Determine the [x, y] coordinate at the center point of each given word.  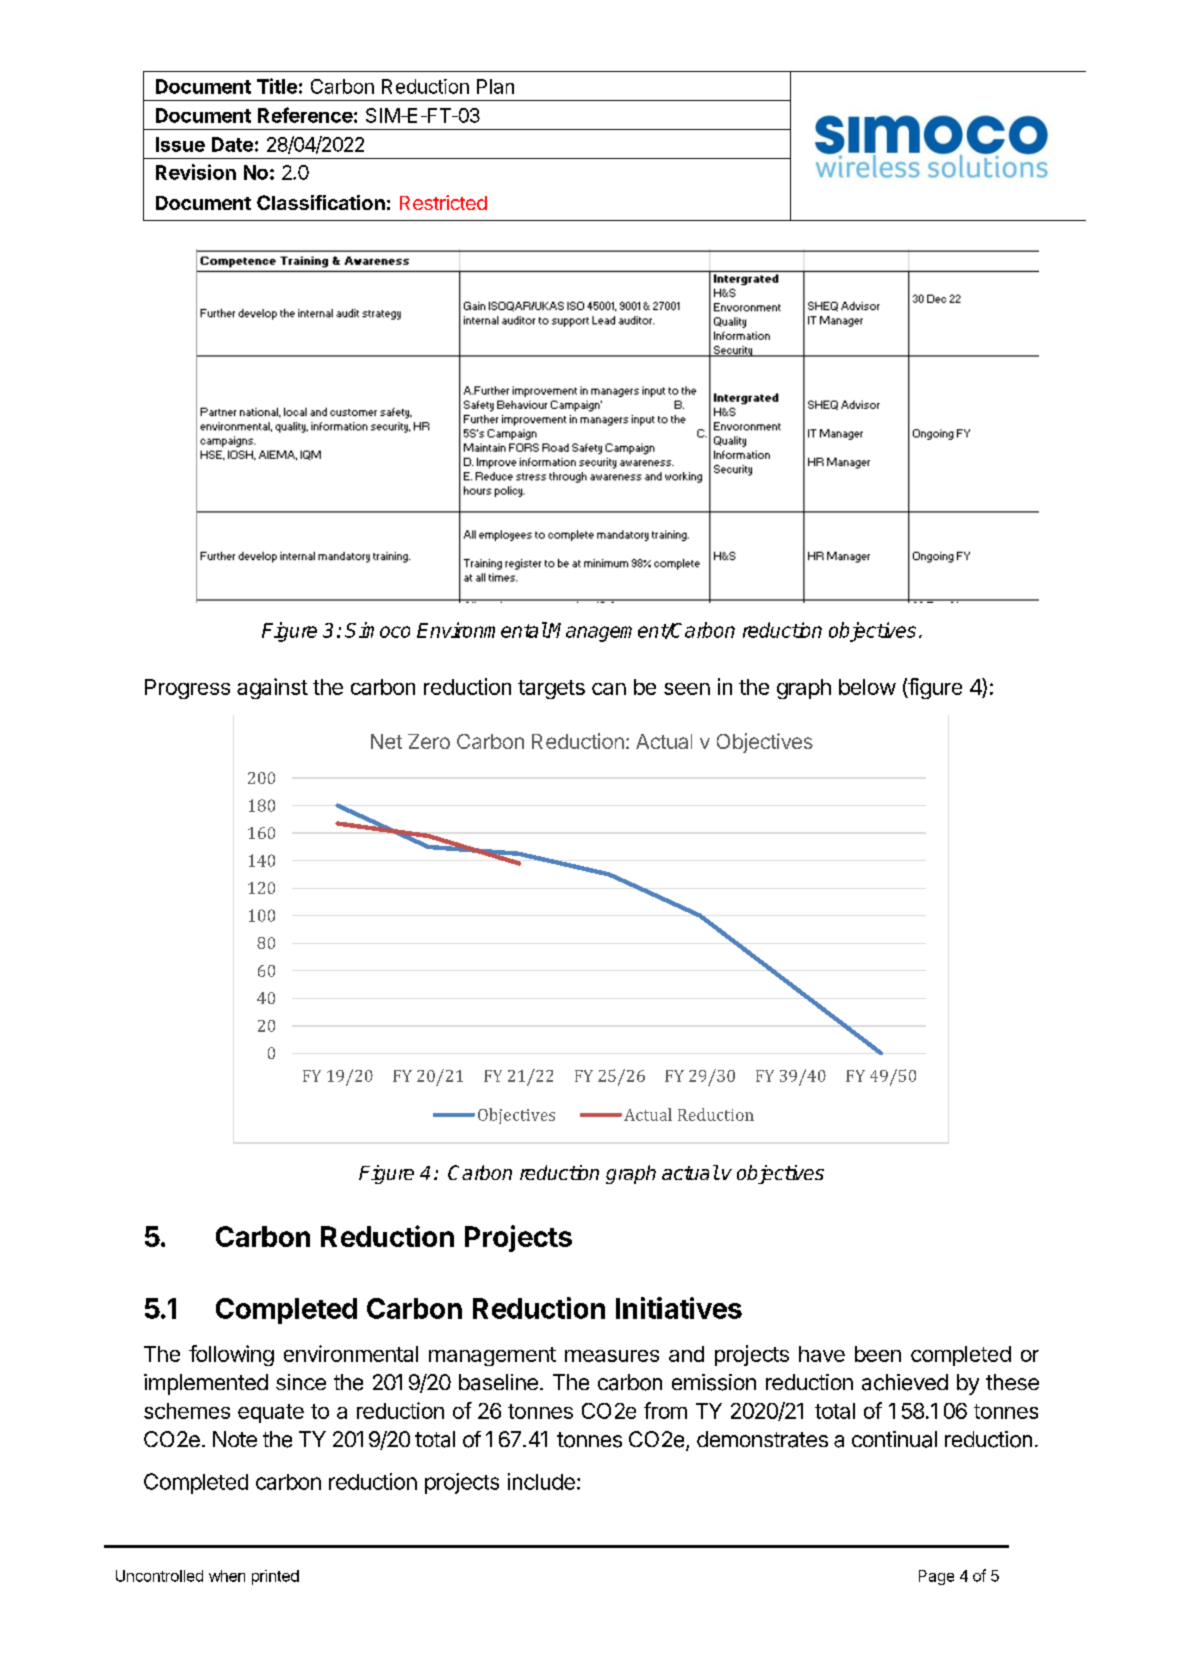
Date [232, 144]
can [609, 689]
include [541, 1481]
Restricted [443, 202]
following [231, 1355]
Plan [495, 86]
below [867, 687]
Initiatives [679, 1308]
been [878, 1354]
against [272, 688]
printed [275, 1577]
